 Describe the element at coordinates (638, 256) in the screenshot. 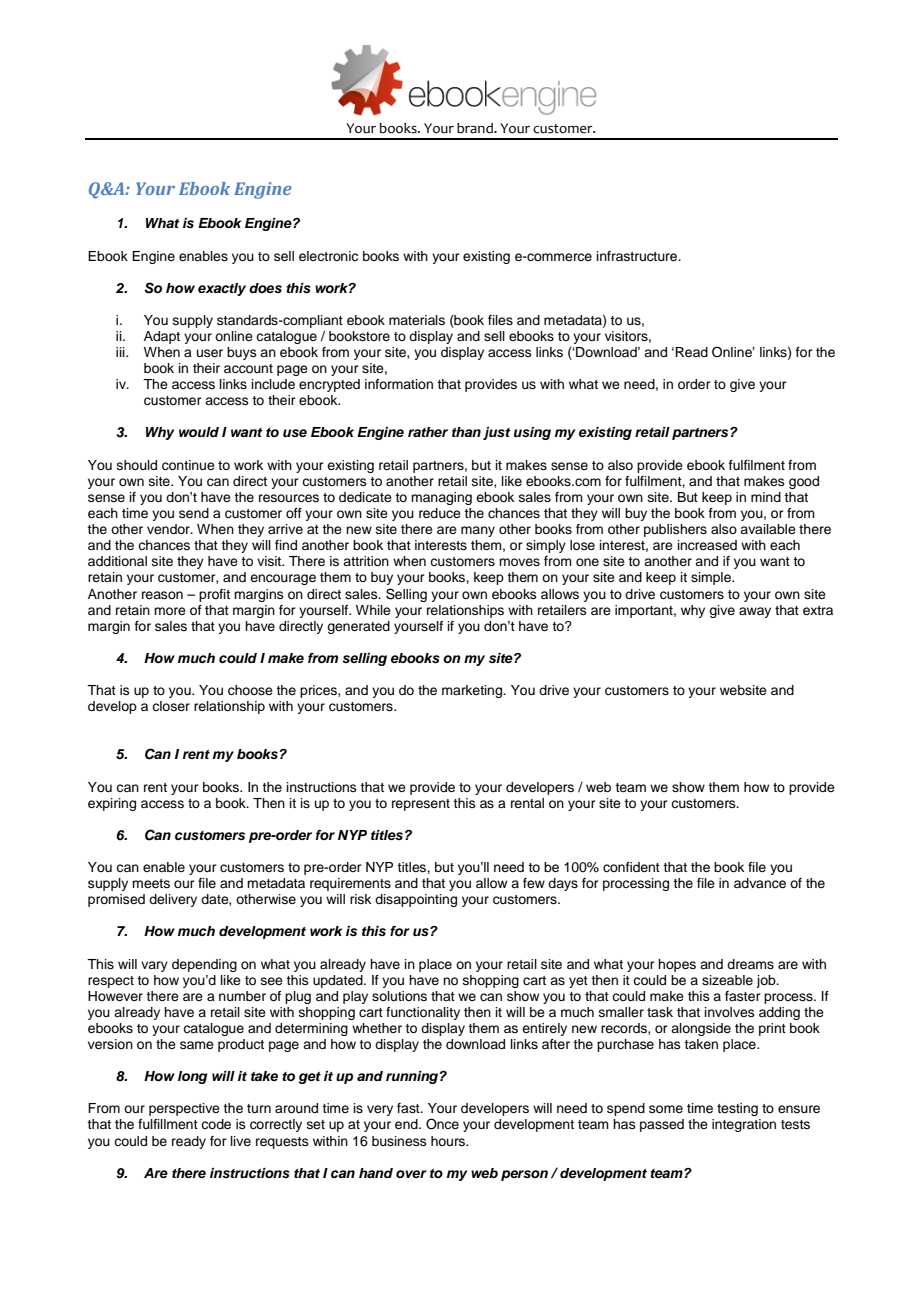

I see `infrastructure` at that location.
